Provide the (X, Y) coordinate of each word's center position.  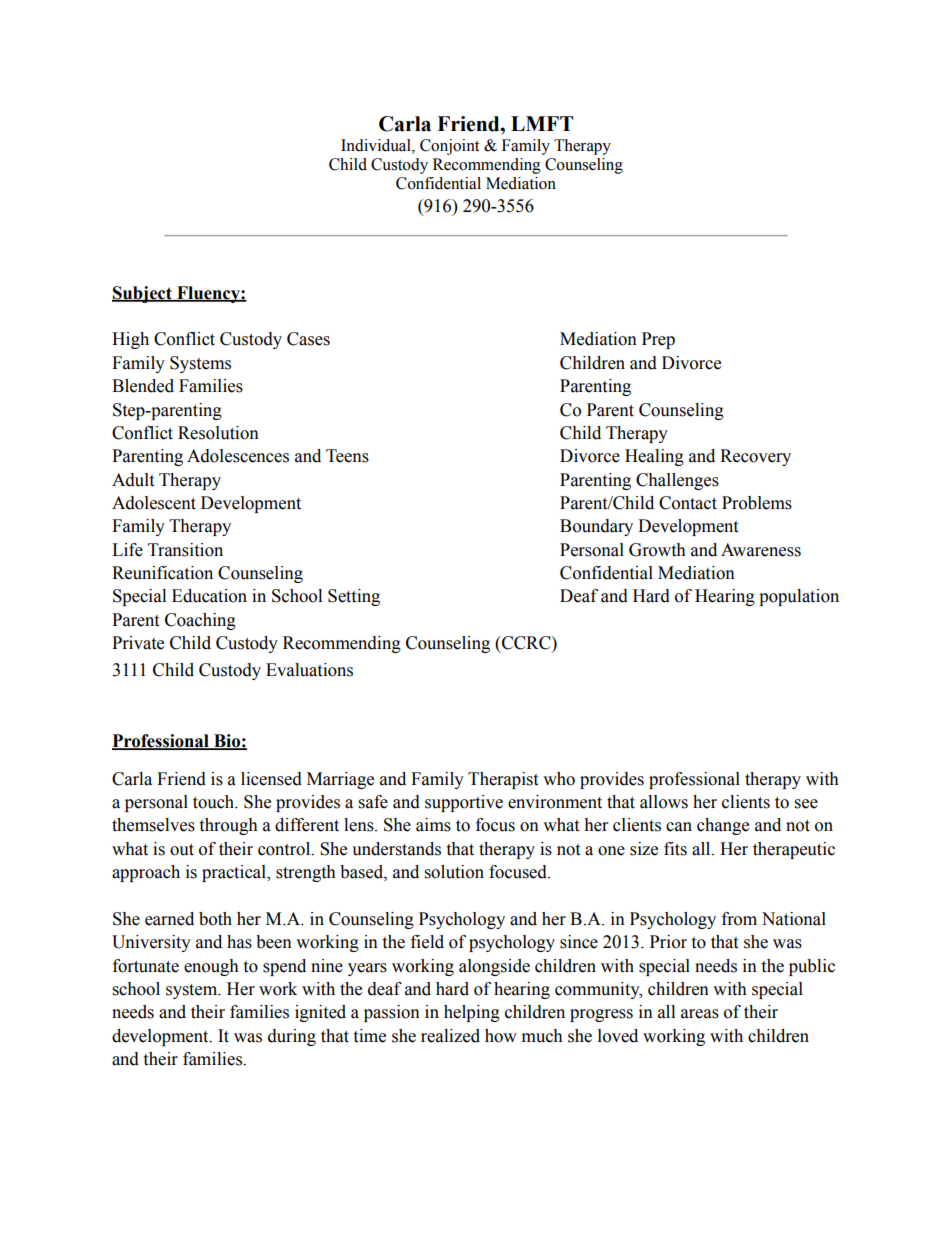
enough (211, 967)
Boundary (596, 527)
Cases (308, 339)
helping (472, 1013)
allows (664, 802)
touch (215, 802)
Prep (658, 340)
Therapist (503, 780)
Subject (143, 294)
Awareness (761, 550)
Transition (185, 550)
